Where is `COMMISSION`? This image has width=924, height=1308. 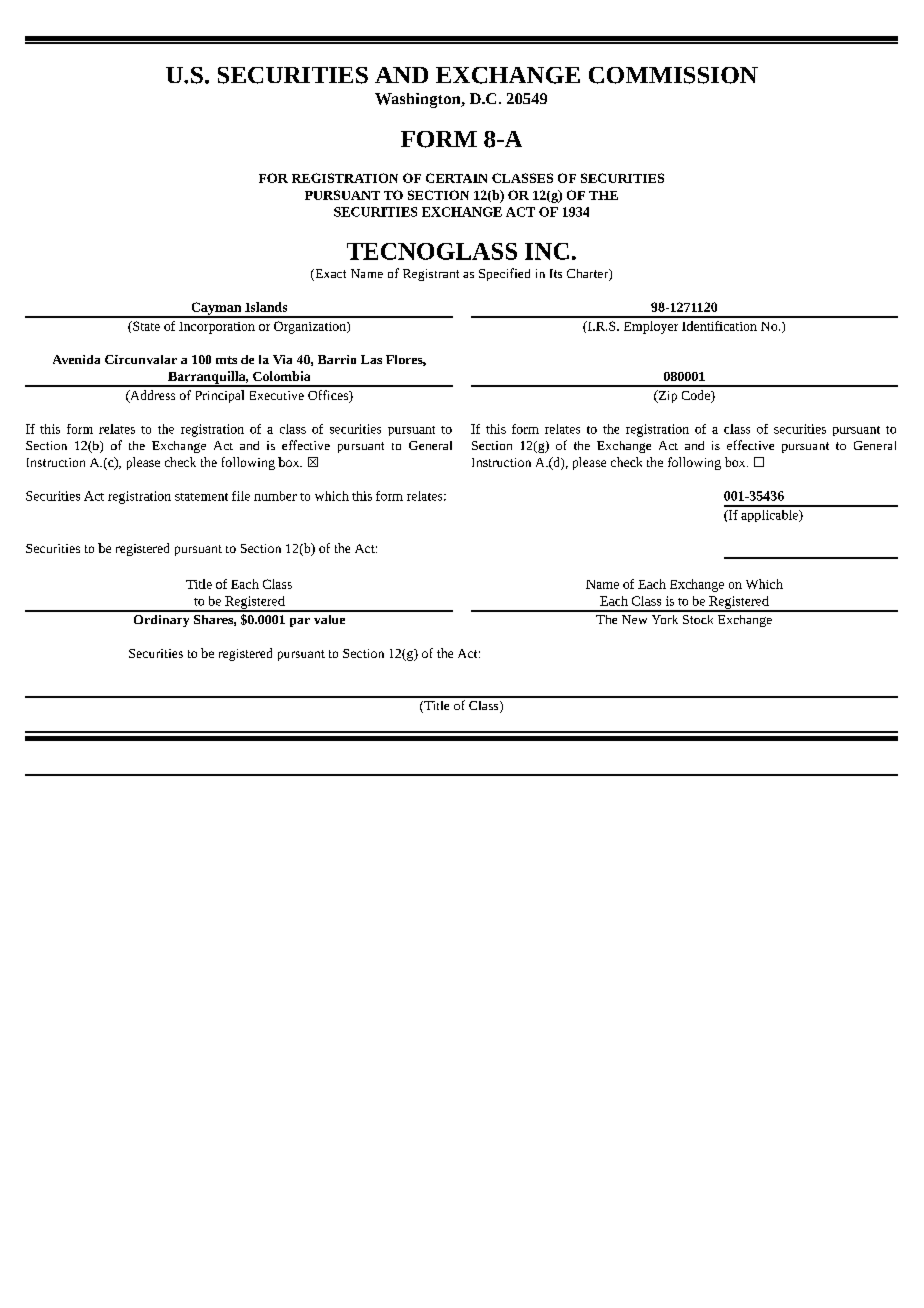 COMMISSION is located at coordinates (673, 75).
